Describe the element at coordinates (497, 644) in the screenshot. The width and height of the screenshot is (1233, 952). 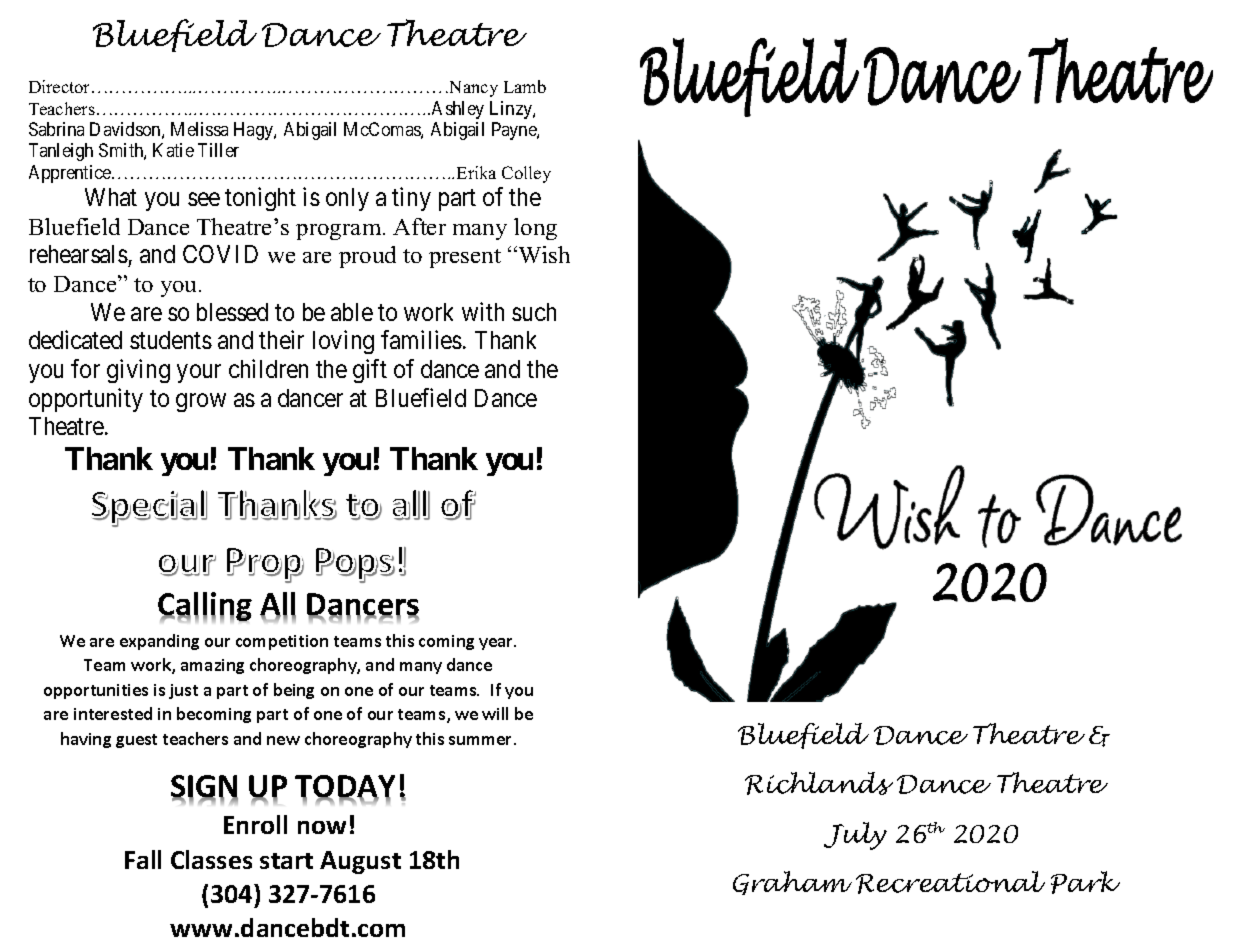
I see `year` at that location.
